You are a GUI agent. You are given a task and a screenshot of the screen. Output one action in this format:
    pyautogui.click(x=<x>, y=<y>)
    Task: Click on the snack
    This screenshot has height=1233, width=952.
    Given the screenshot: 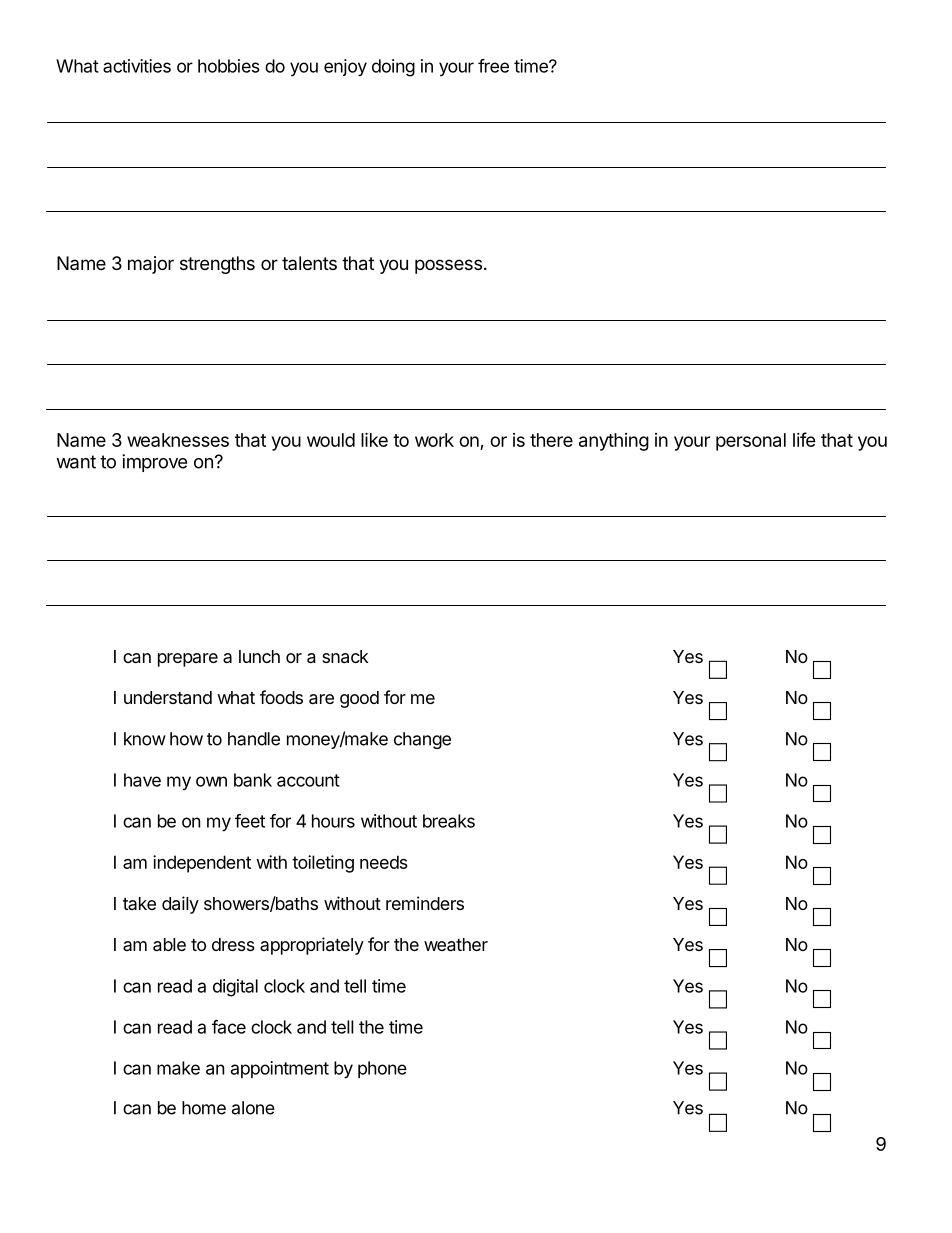 What is the action you would take?
    pyautogui.click(x=345, y=657)
